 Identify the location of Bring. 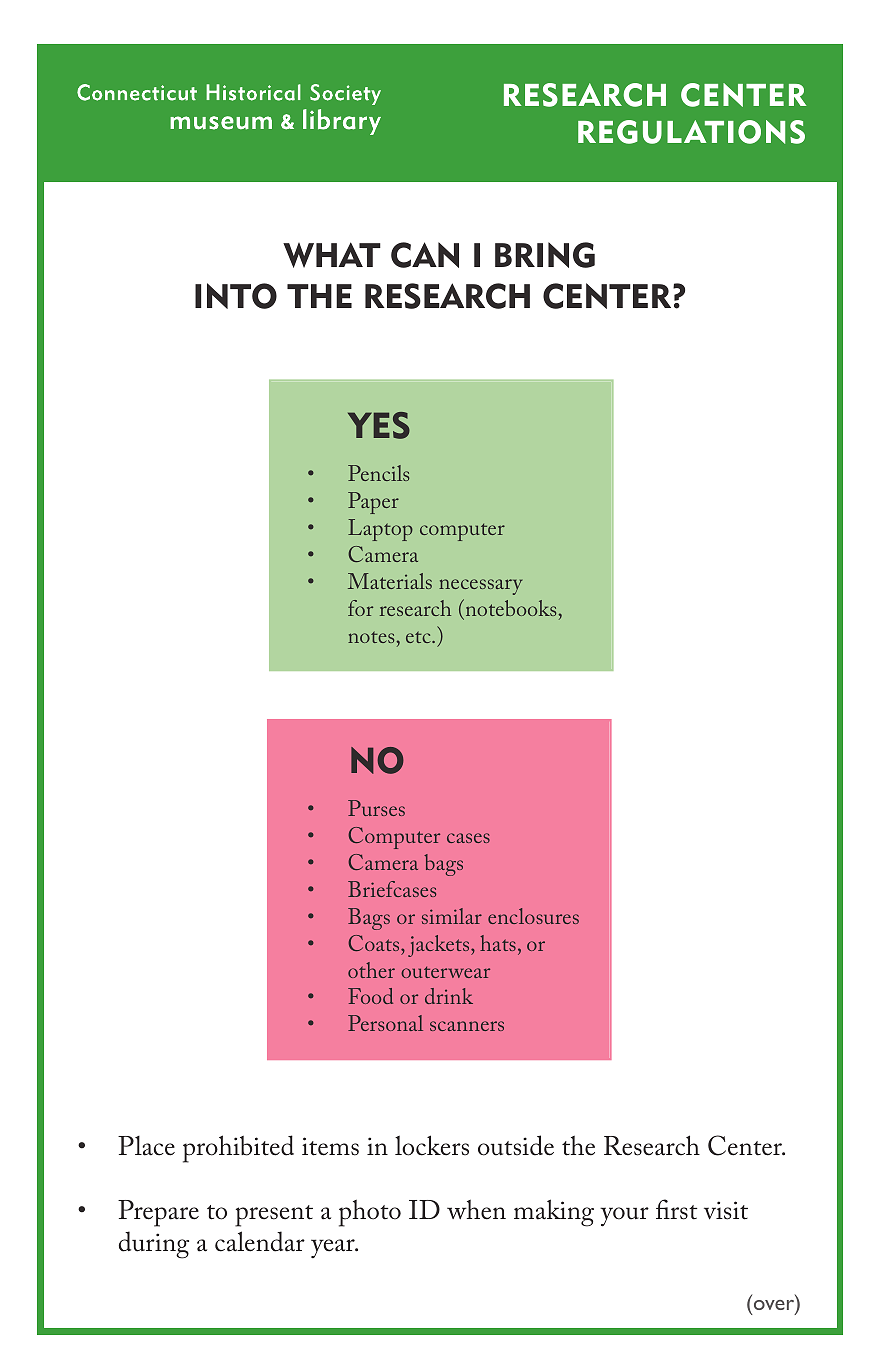
(545, 255).
